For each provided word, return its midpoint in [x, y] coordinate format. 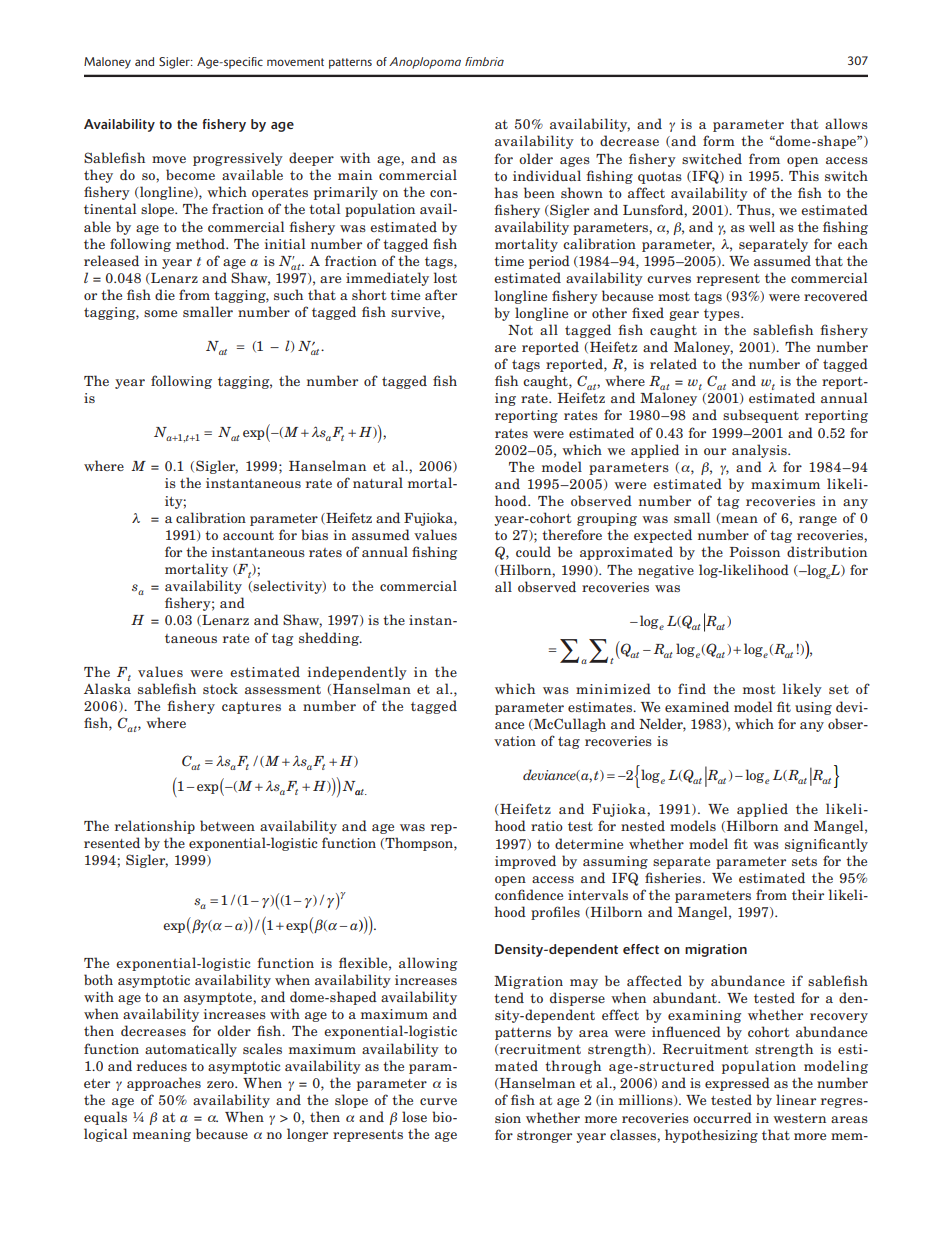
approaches [164, 1084]
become [190, 174]
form [719, 140]
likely [802, 690]
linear [796, 1099]
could [533, 551]
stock [220, 688]
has [506, 192]
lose [414, 1116]
